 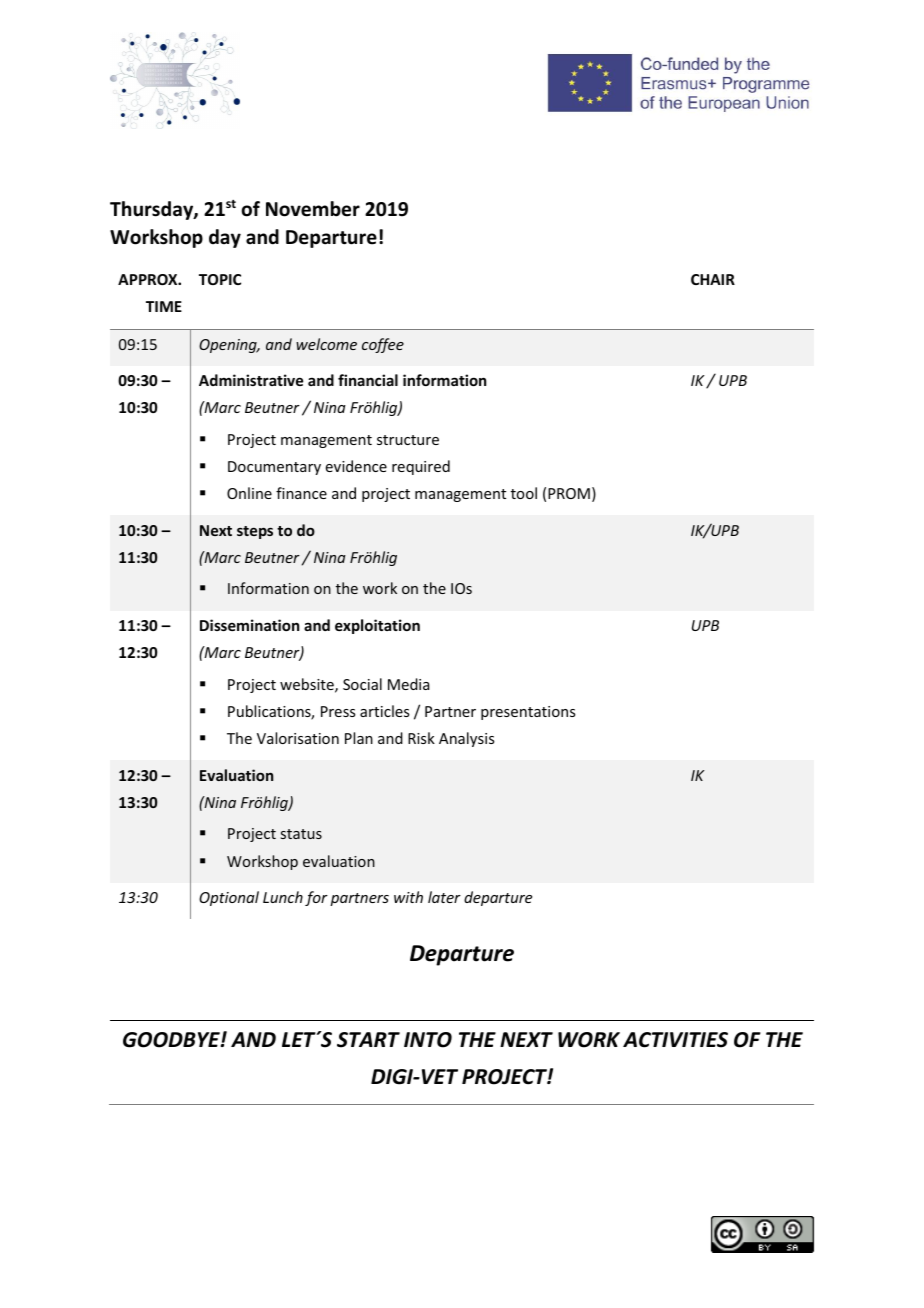 I want to click on presentations, so click(x=528, y=713).
